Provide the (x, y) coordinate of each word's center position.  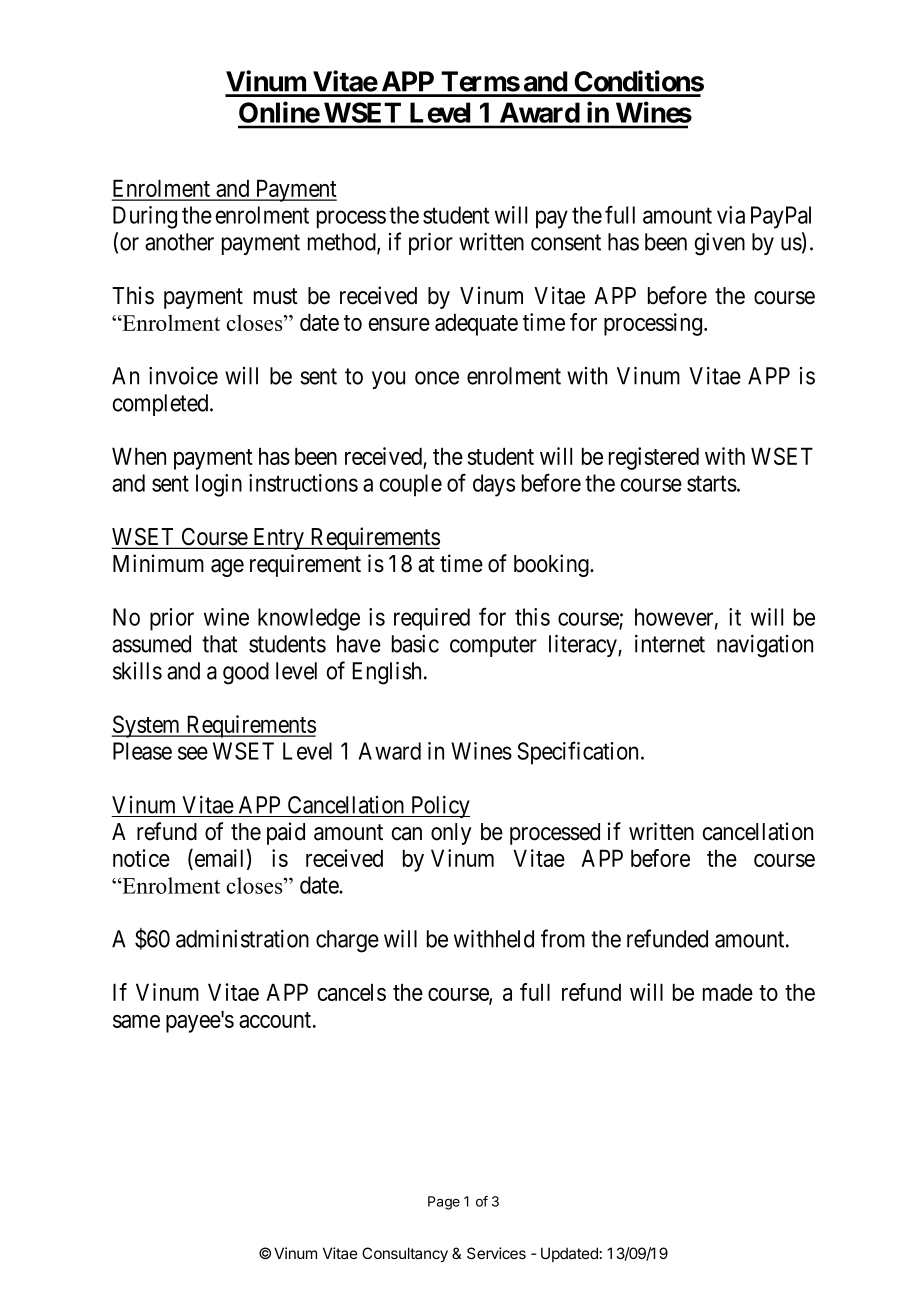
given (720, 244)
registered (654, 458)
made (728, 992)
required (432, 619)
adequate (476, 324)
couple (411, 485)
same (136, 1021)
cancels (352, 992)
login (219, 485)
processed (555, 834)
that (220, 644)
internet (670, 644)
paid (286, 833)
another (179, 242)
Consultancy (405, 1254)
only (451, 834)
